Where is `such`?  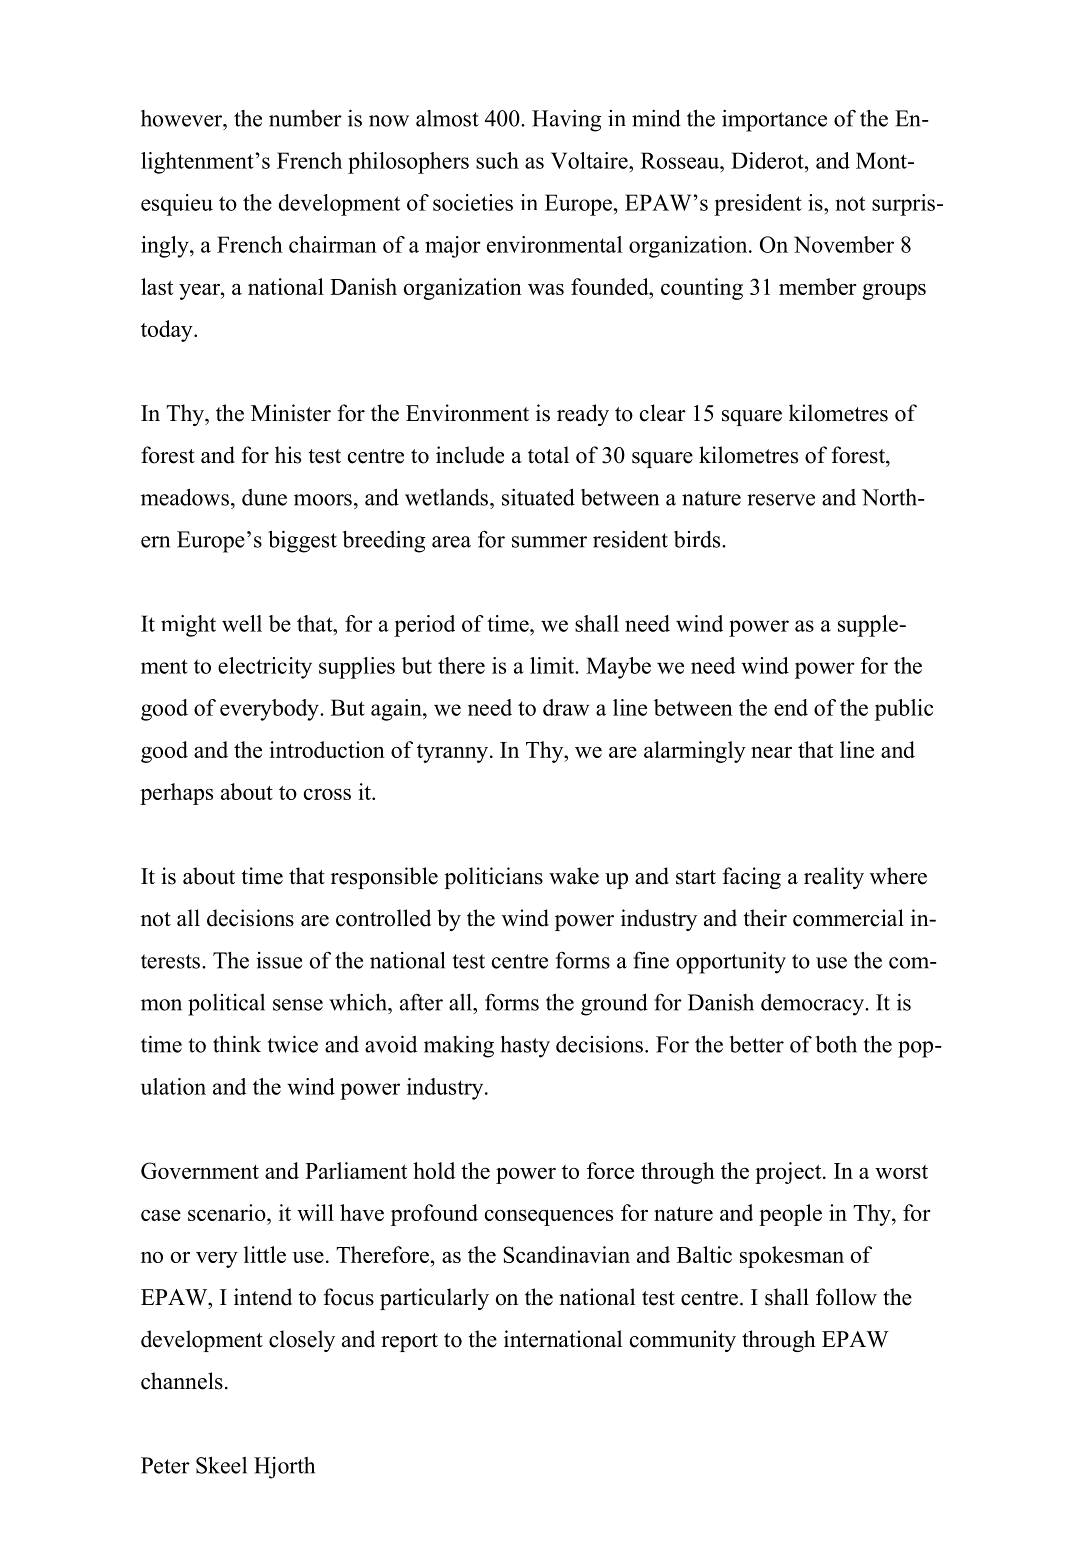 such is located at coordinates (497, 160).
